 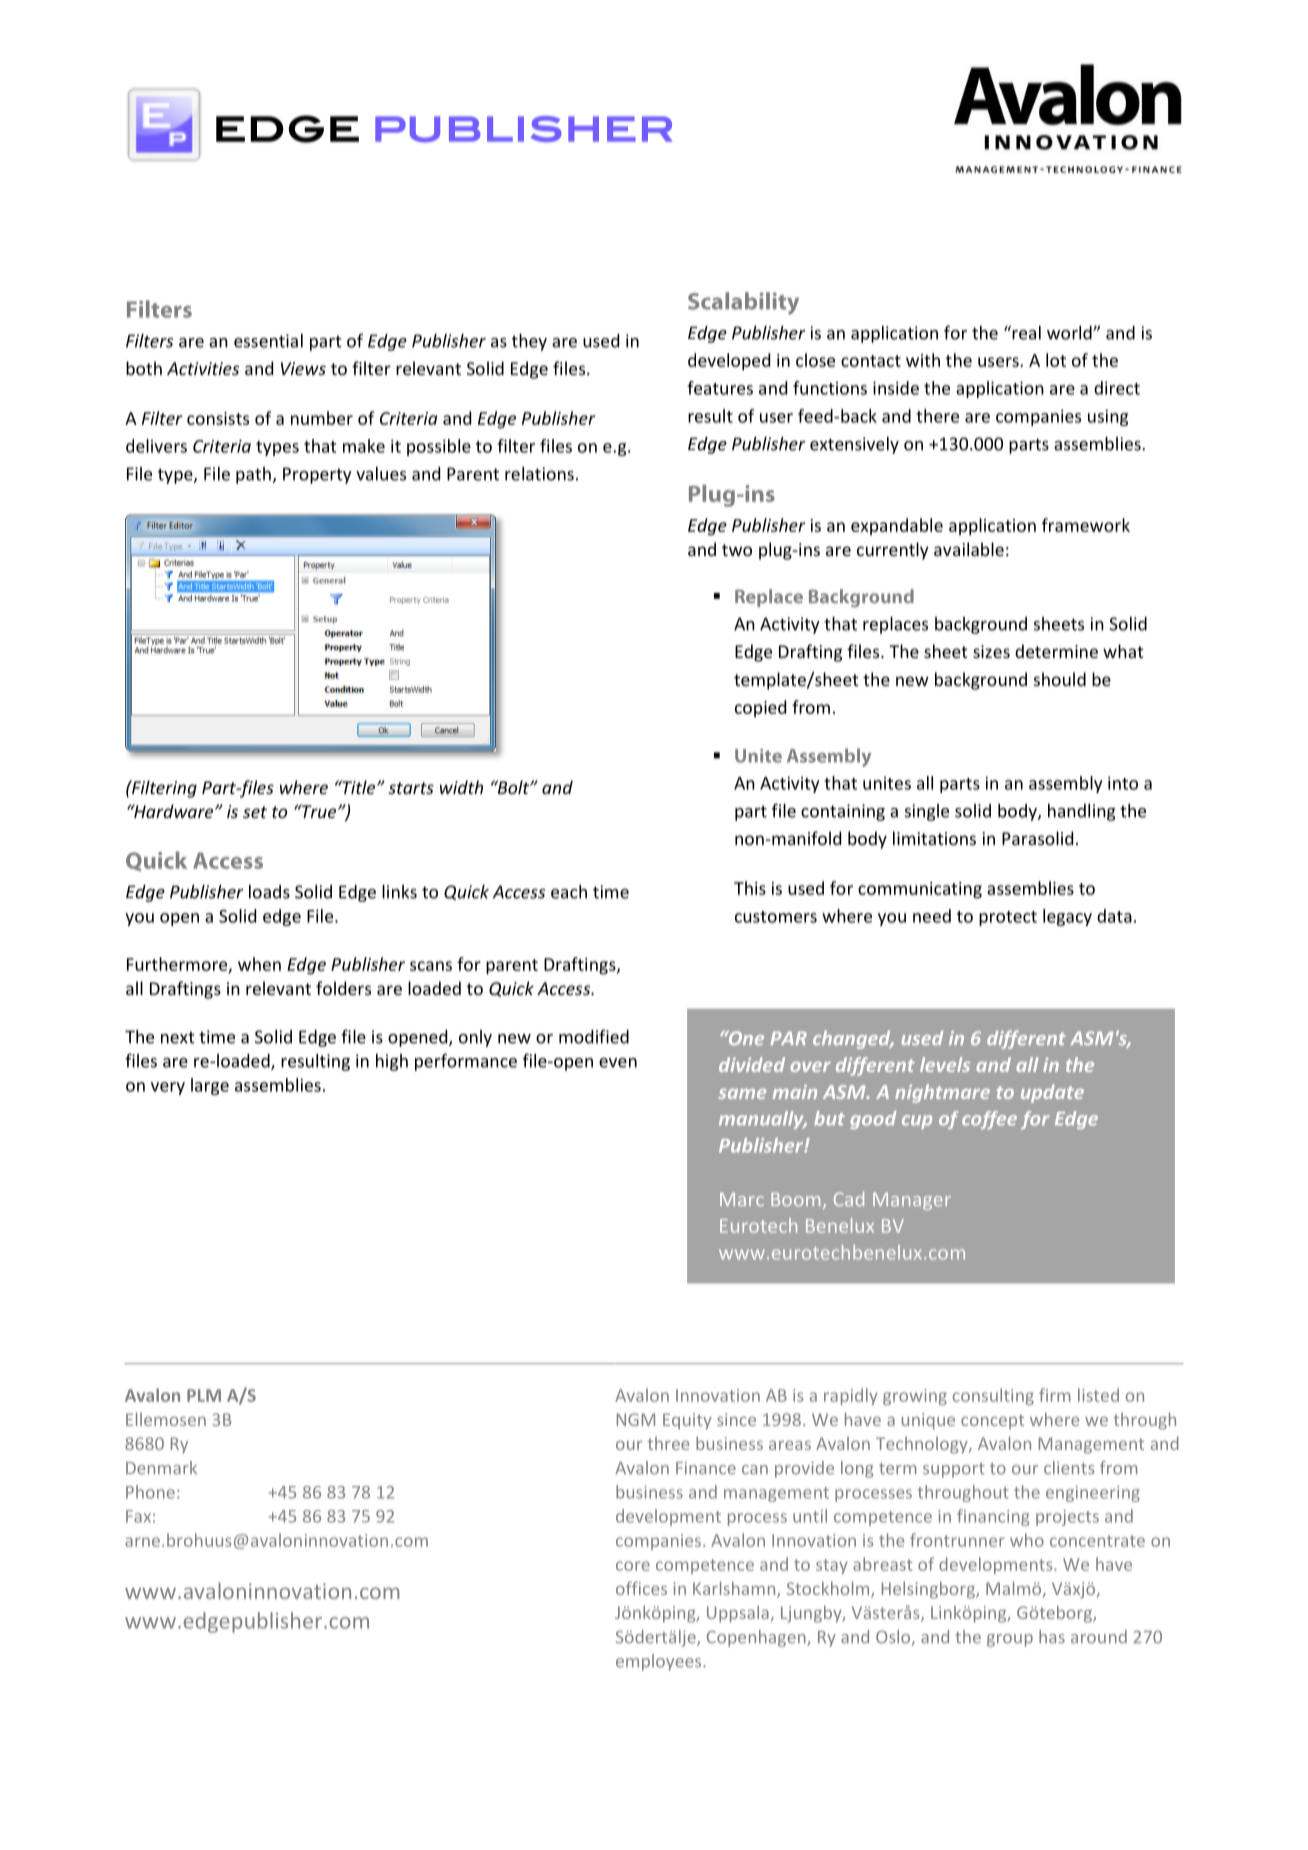 What do you see at coordinates (720, 388) in the screenshot?
I see `features` at bounding box center [720, 388].
